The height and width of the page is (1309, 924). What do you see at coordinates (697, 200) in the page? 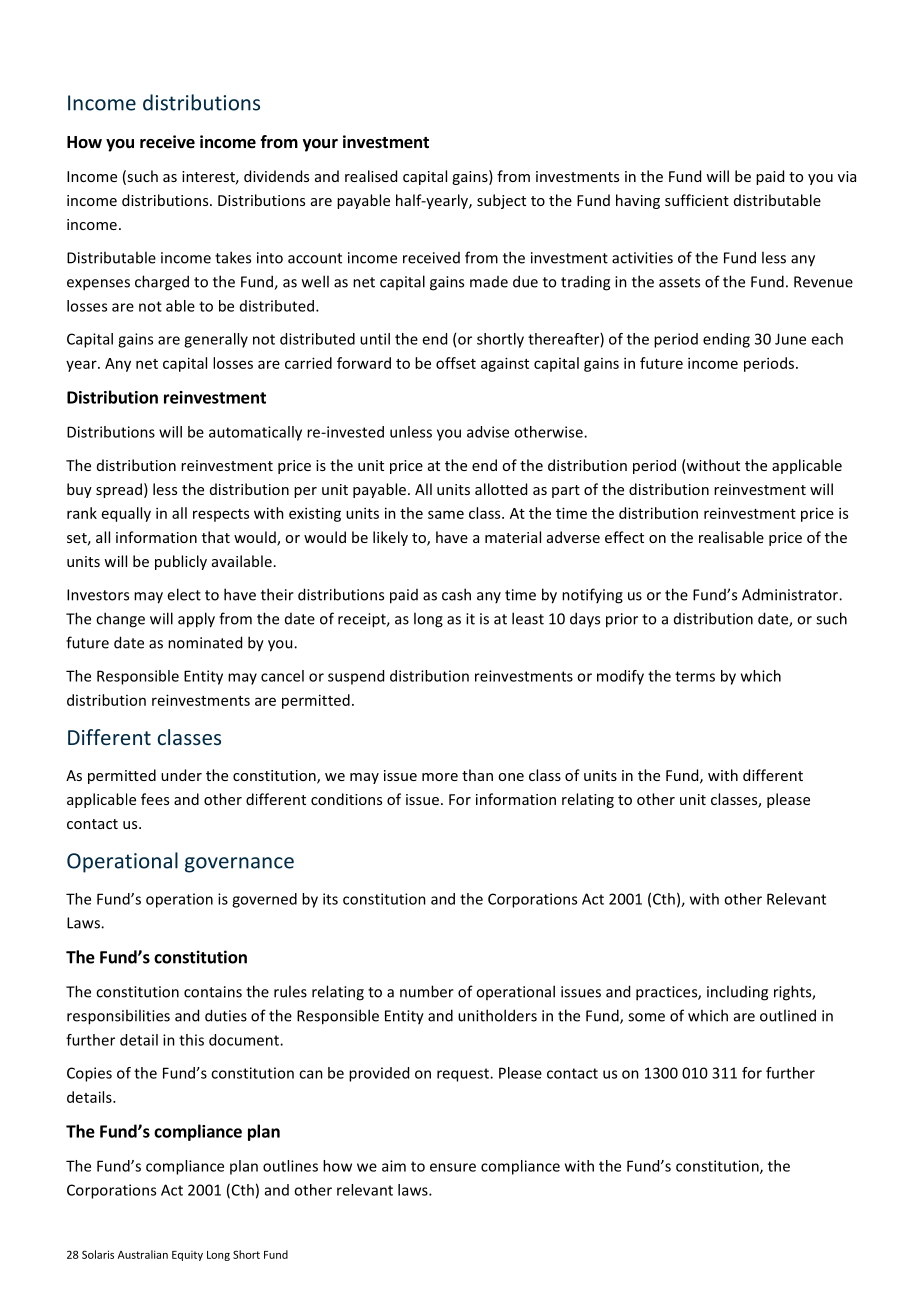
I see `sufficient` at bounding box center [697, 200].
